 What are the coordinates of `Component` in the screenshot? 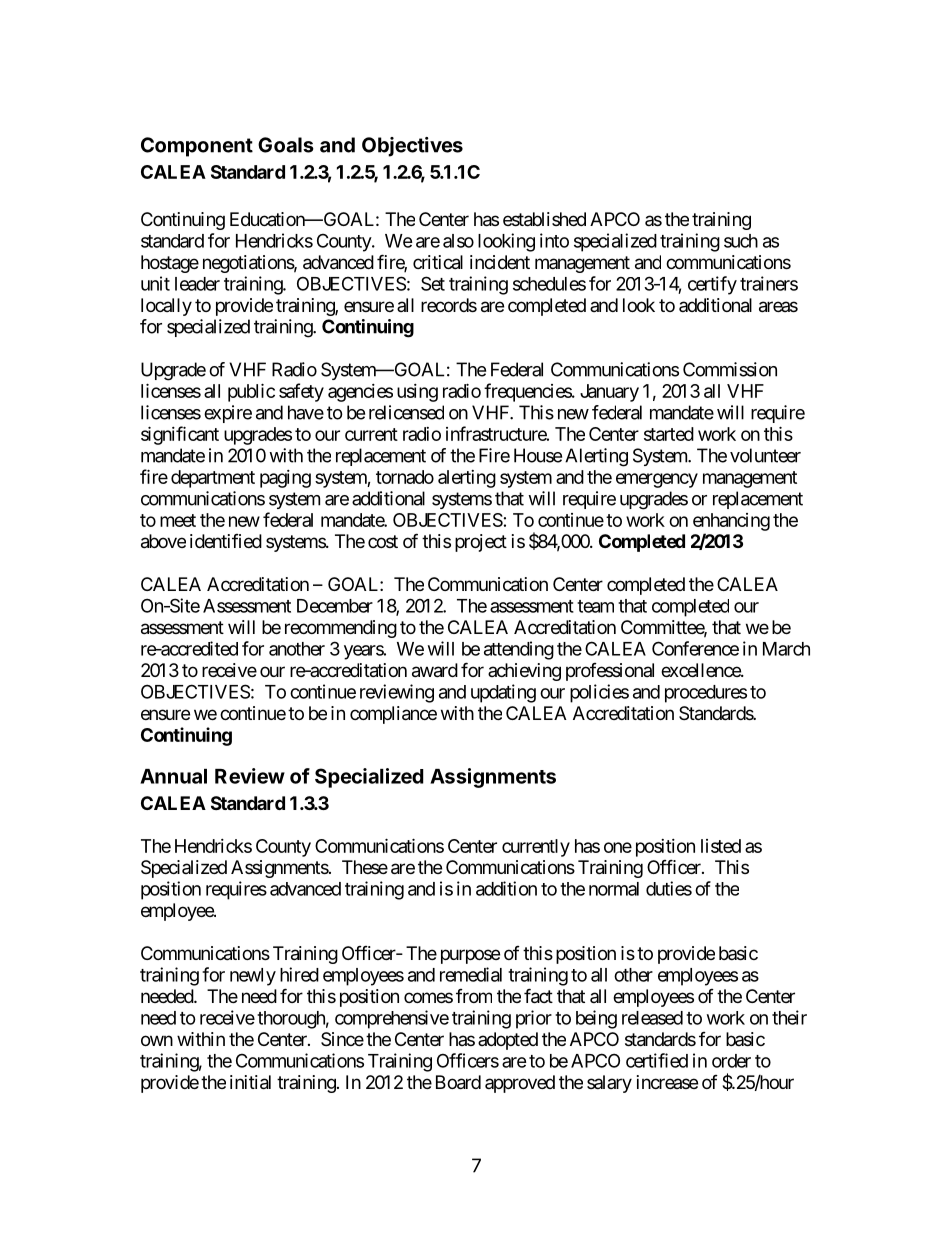 It's located at (197, 147).
